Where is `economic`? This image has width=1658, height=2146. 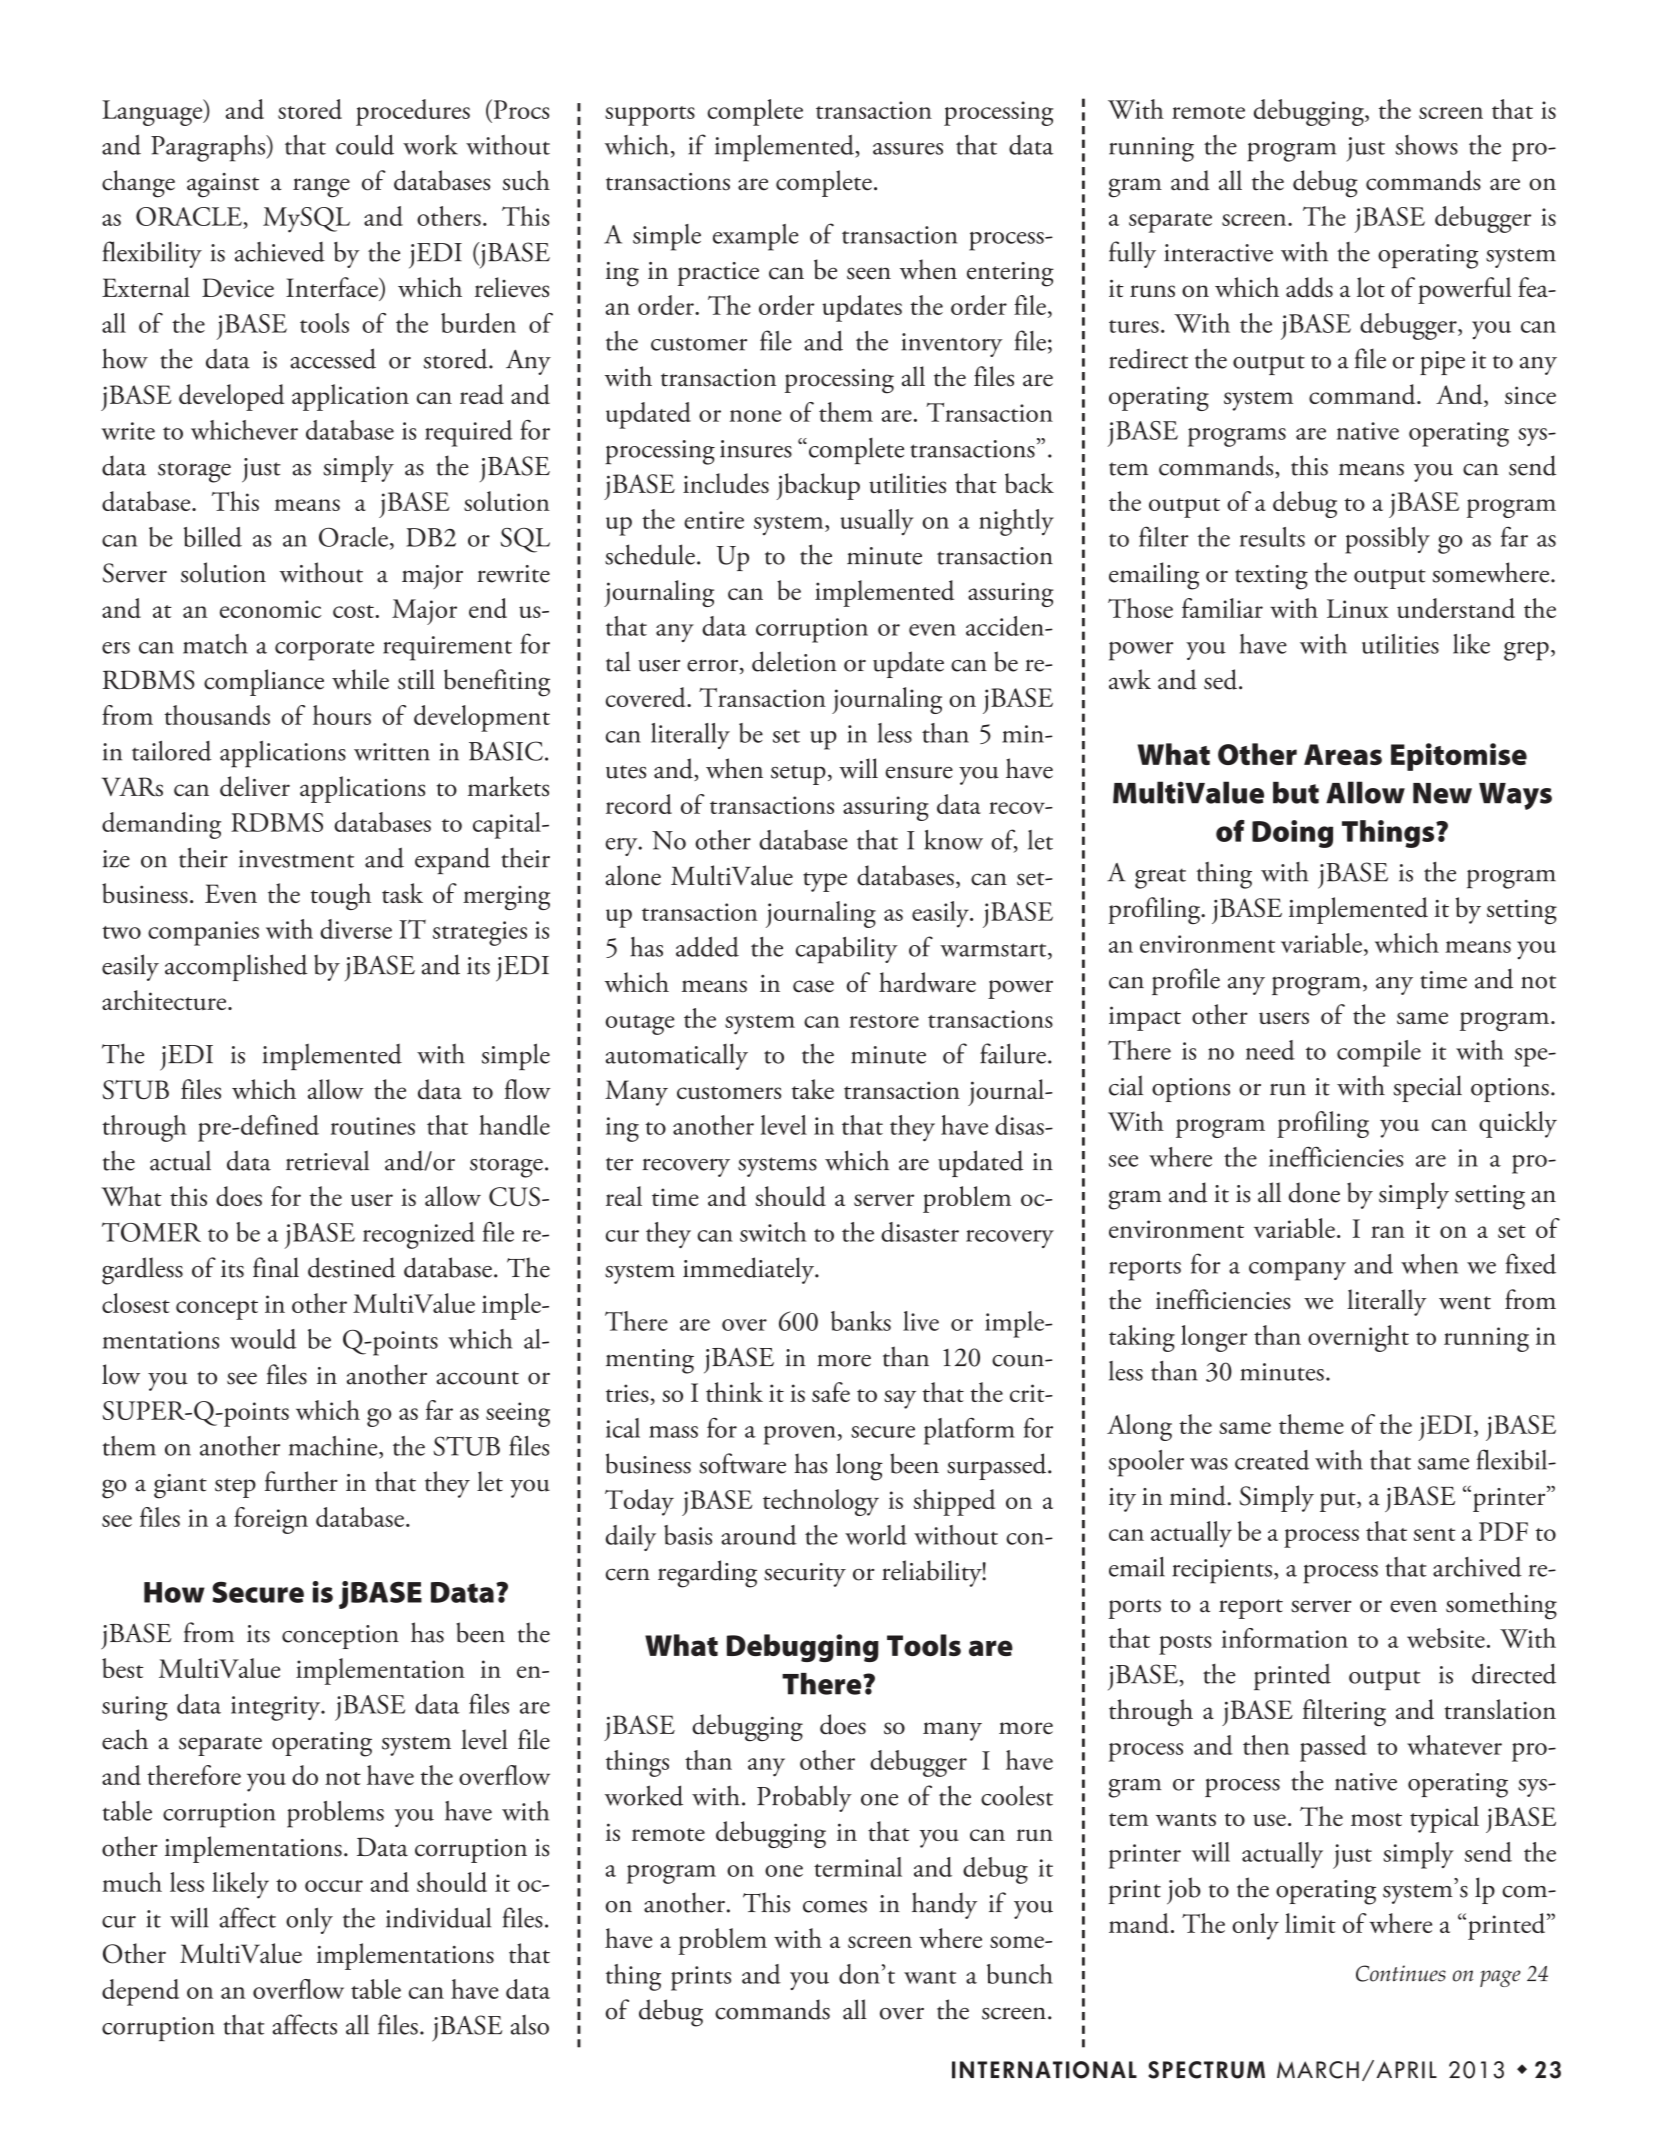
economic is located at coordinates (270, 609).
